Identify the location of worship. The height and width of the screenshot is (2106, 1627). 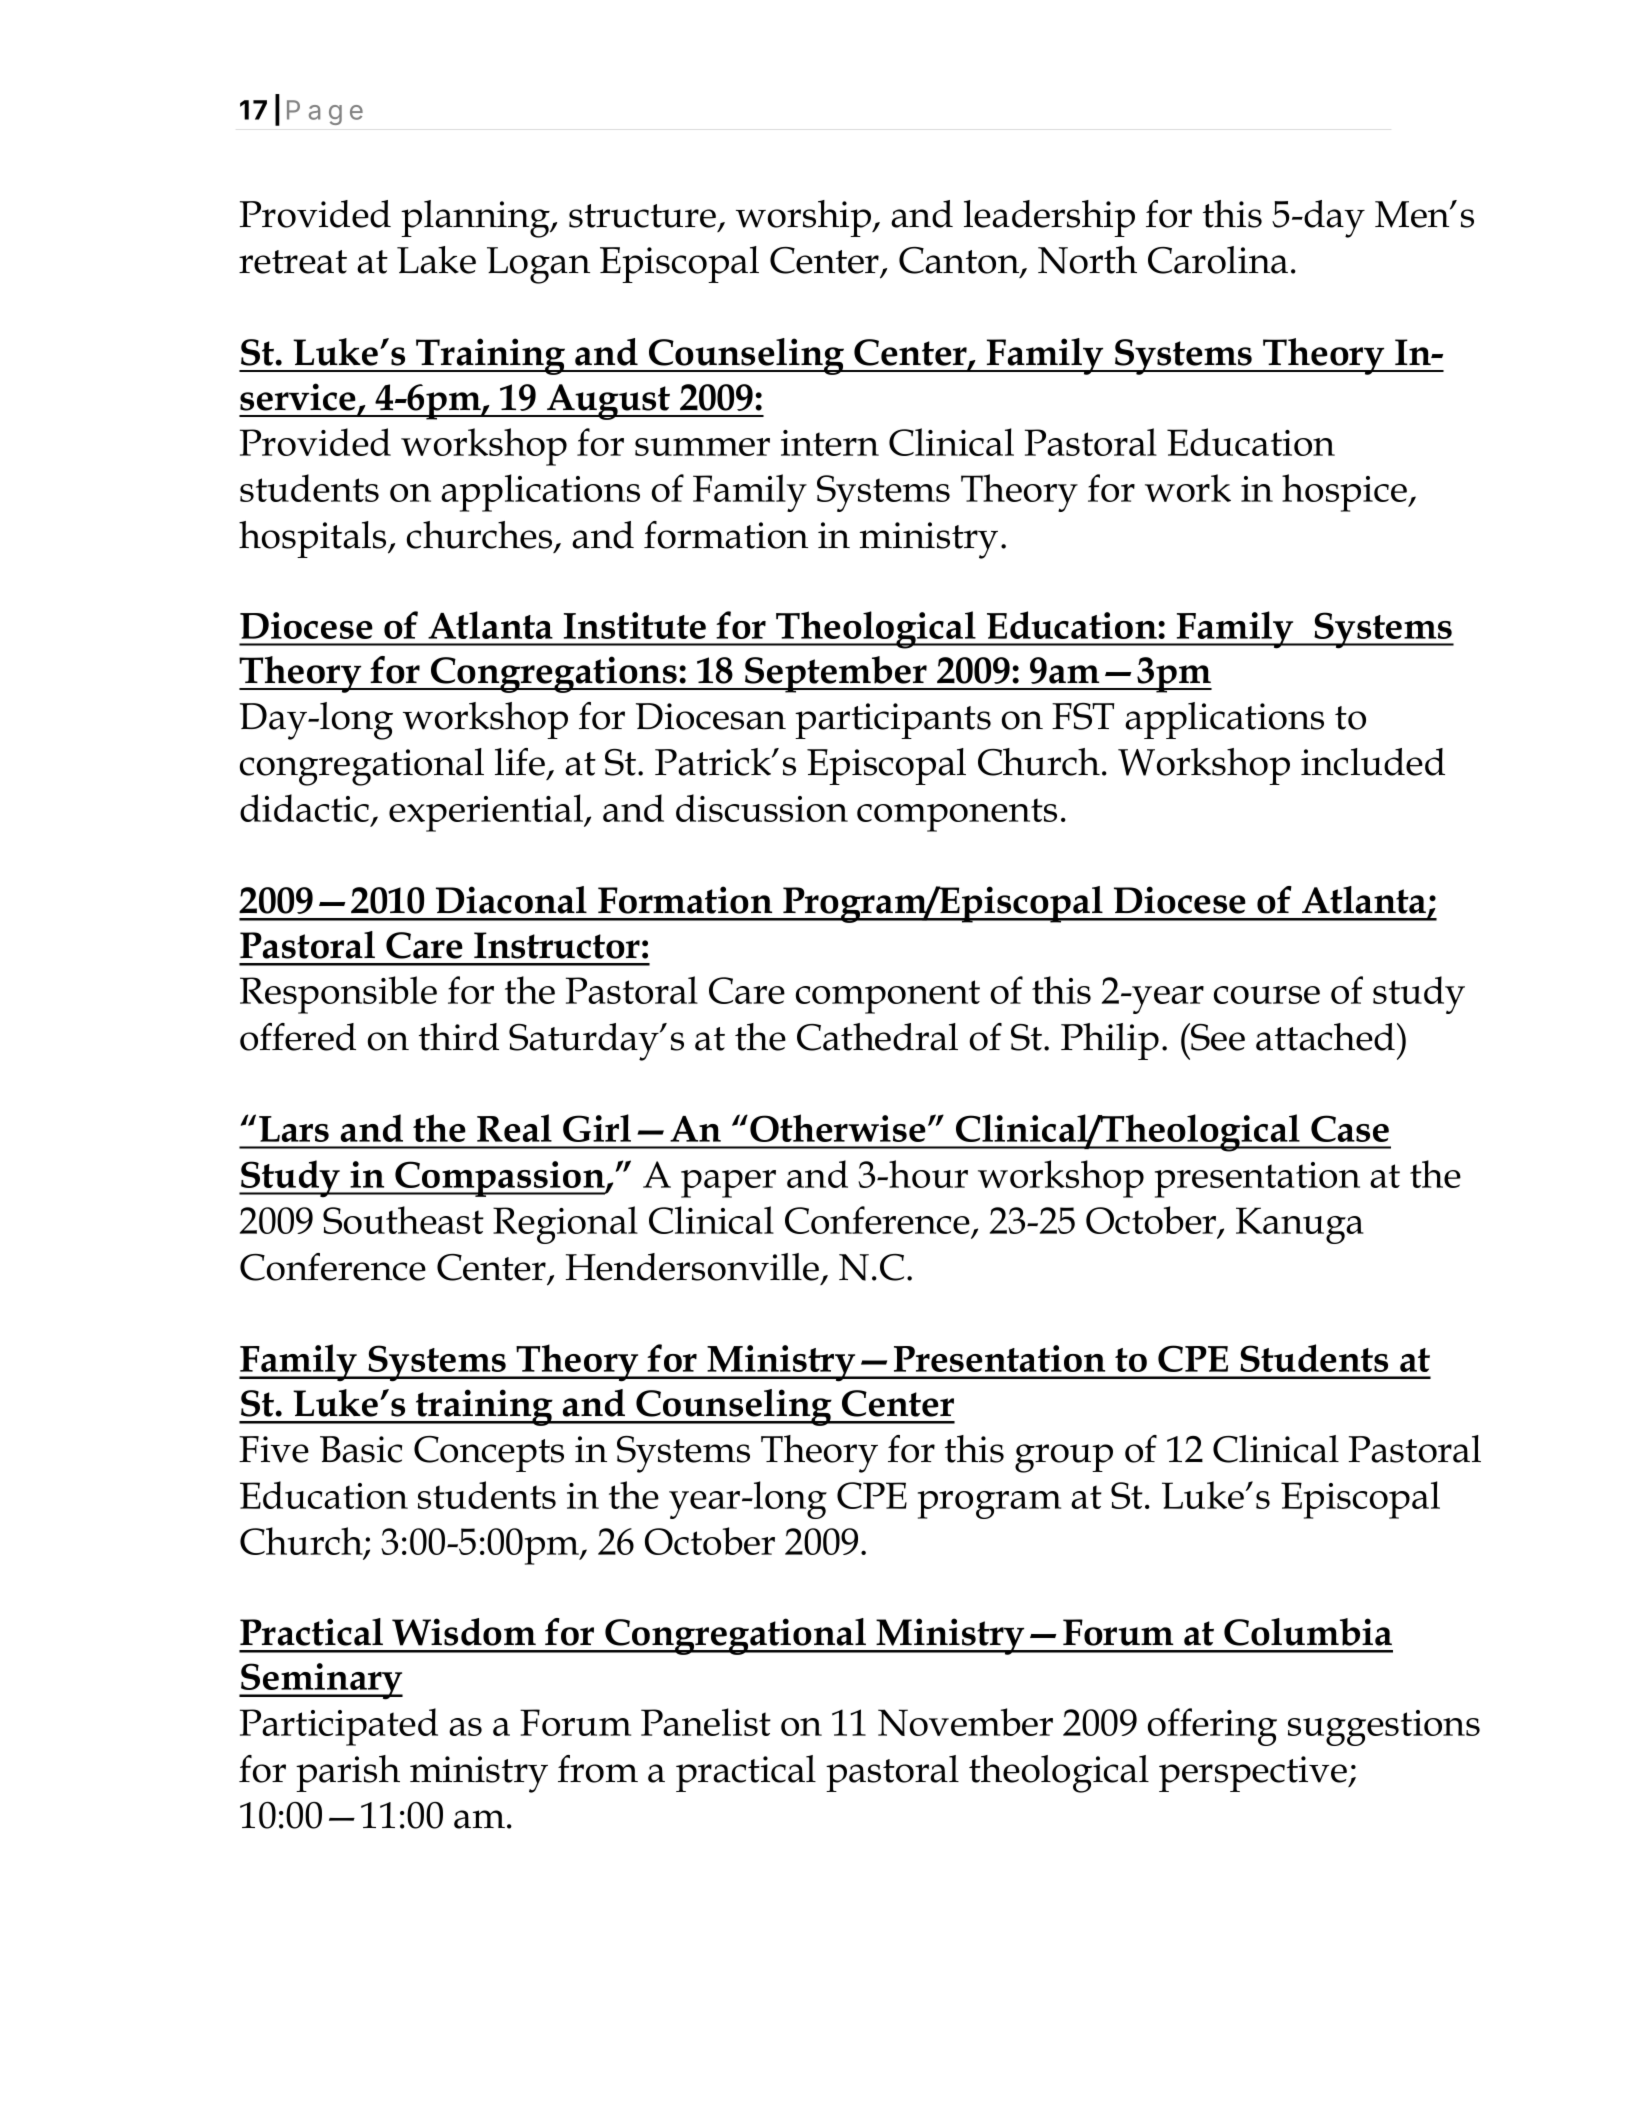
(805, 218).
